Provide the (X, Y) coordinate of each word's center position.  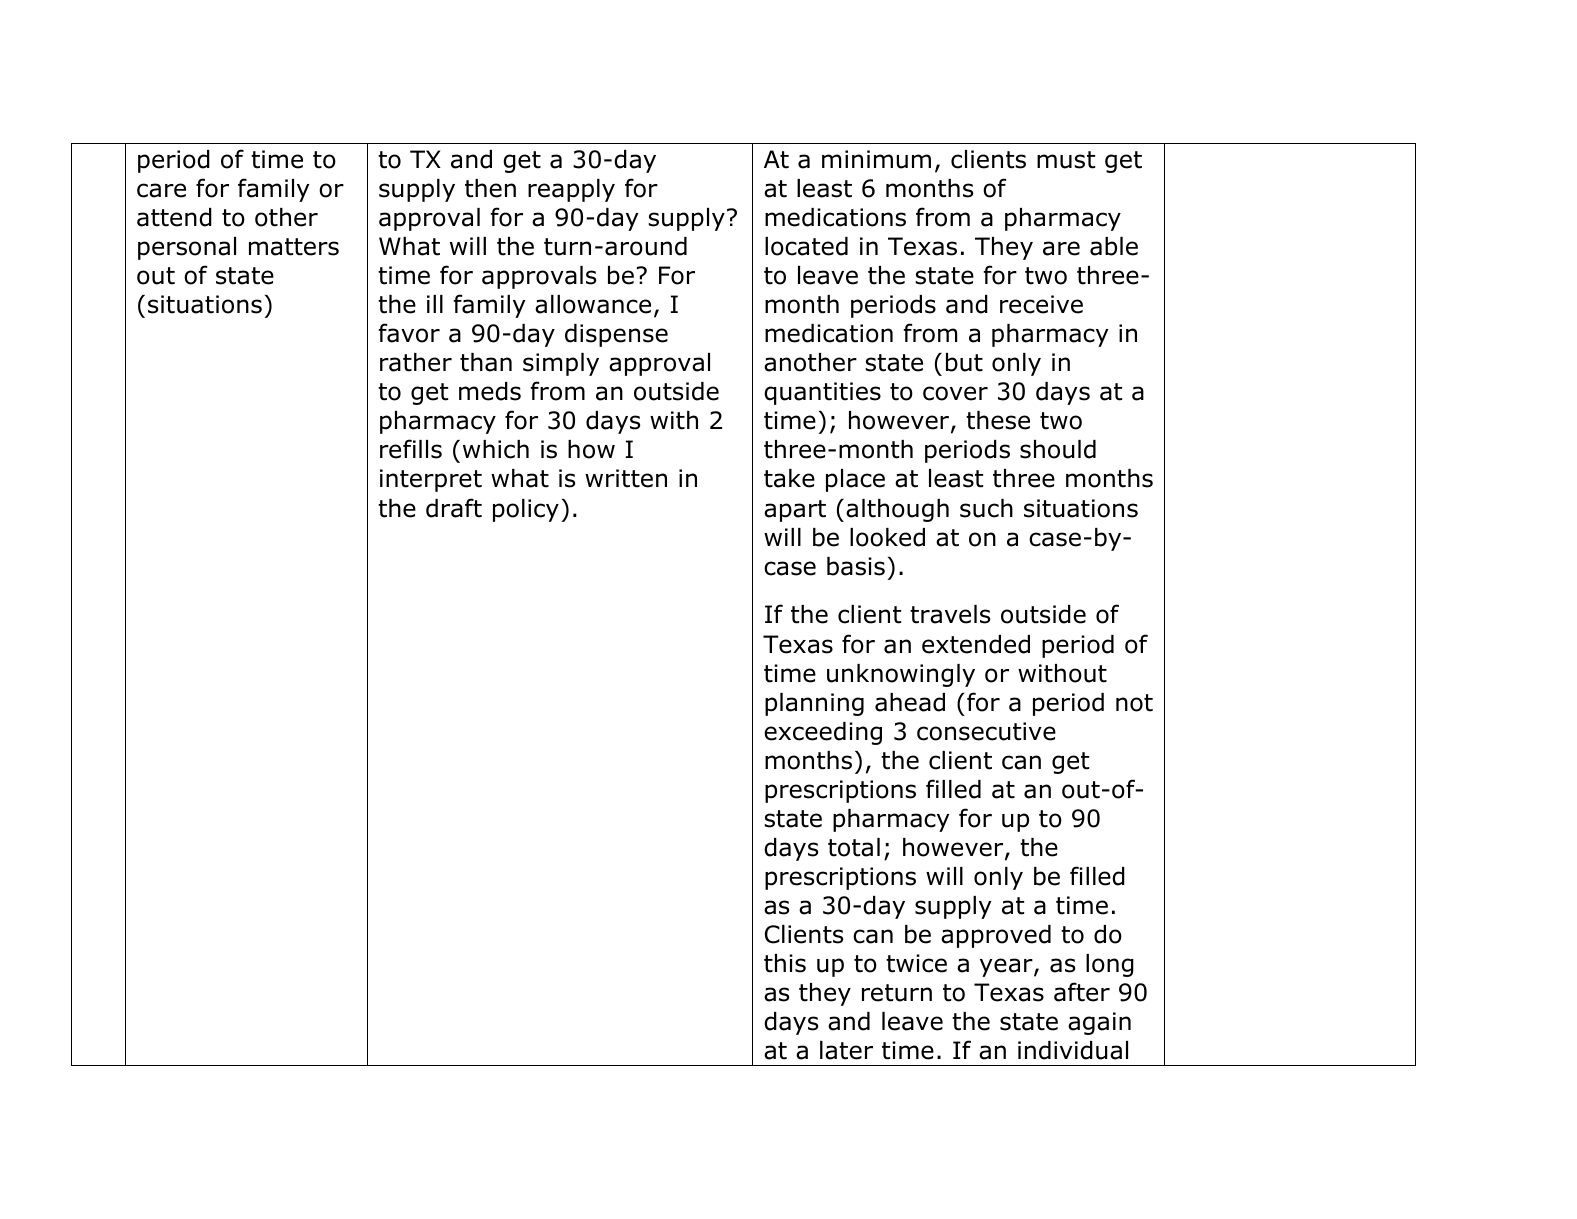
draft (454, 508)
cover (955, 393)
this (785, 963)
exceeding (823, 733)
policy (526, 510)
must (1066, 160)
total (854, 847)
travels (950, 614)
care (161, 190)
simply (561, 364)
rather (416, 362)
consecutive (986, 731)
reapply (571, 190)
